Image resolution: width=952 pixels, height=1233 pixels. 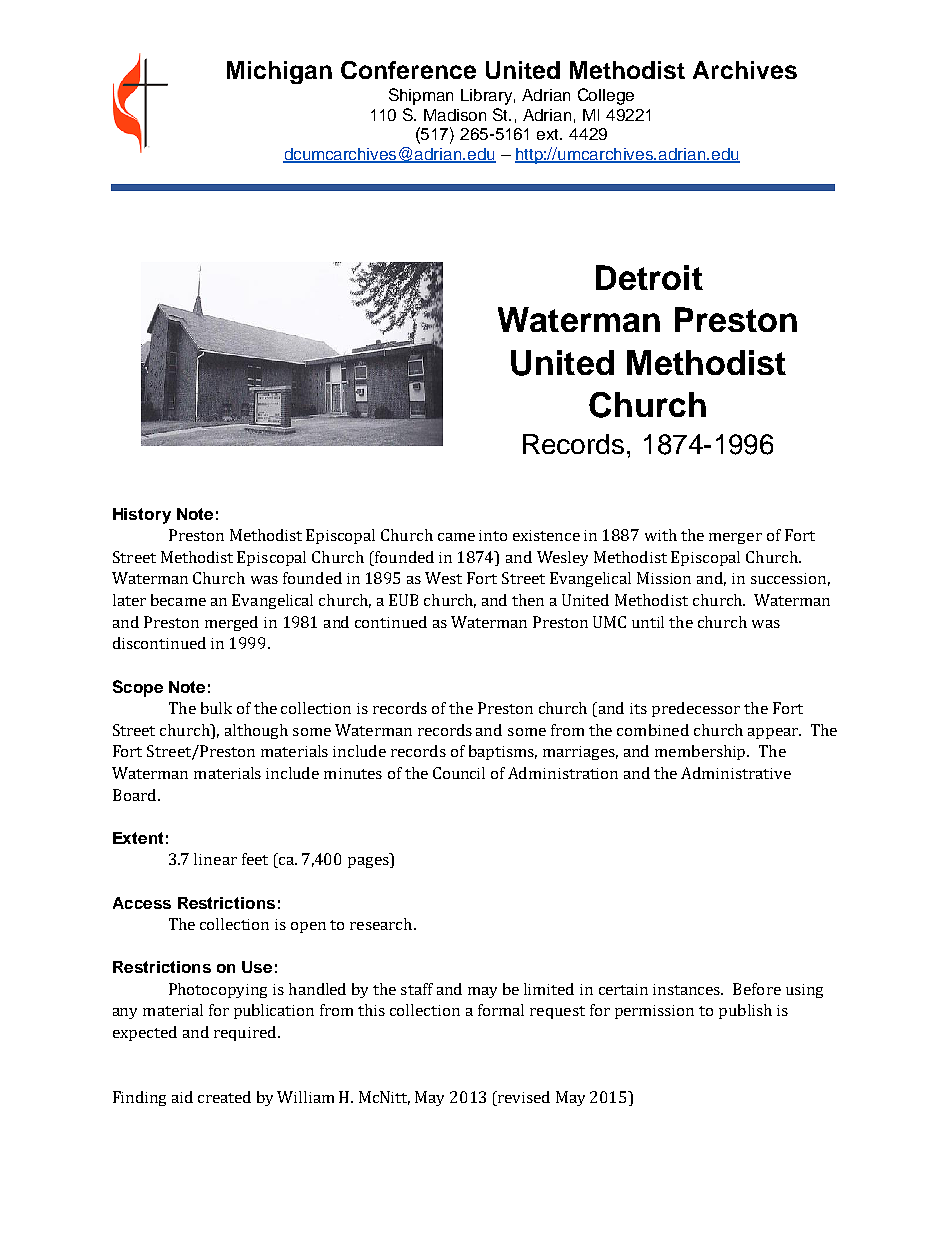 I want to click on History, so click(x=142, y=516).
